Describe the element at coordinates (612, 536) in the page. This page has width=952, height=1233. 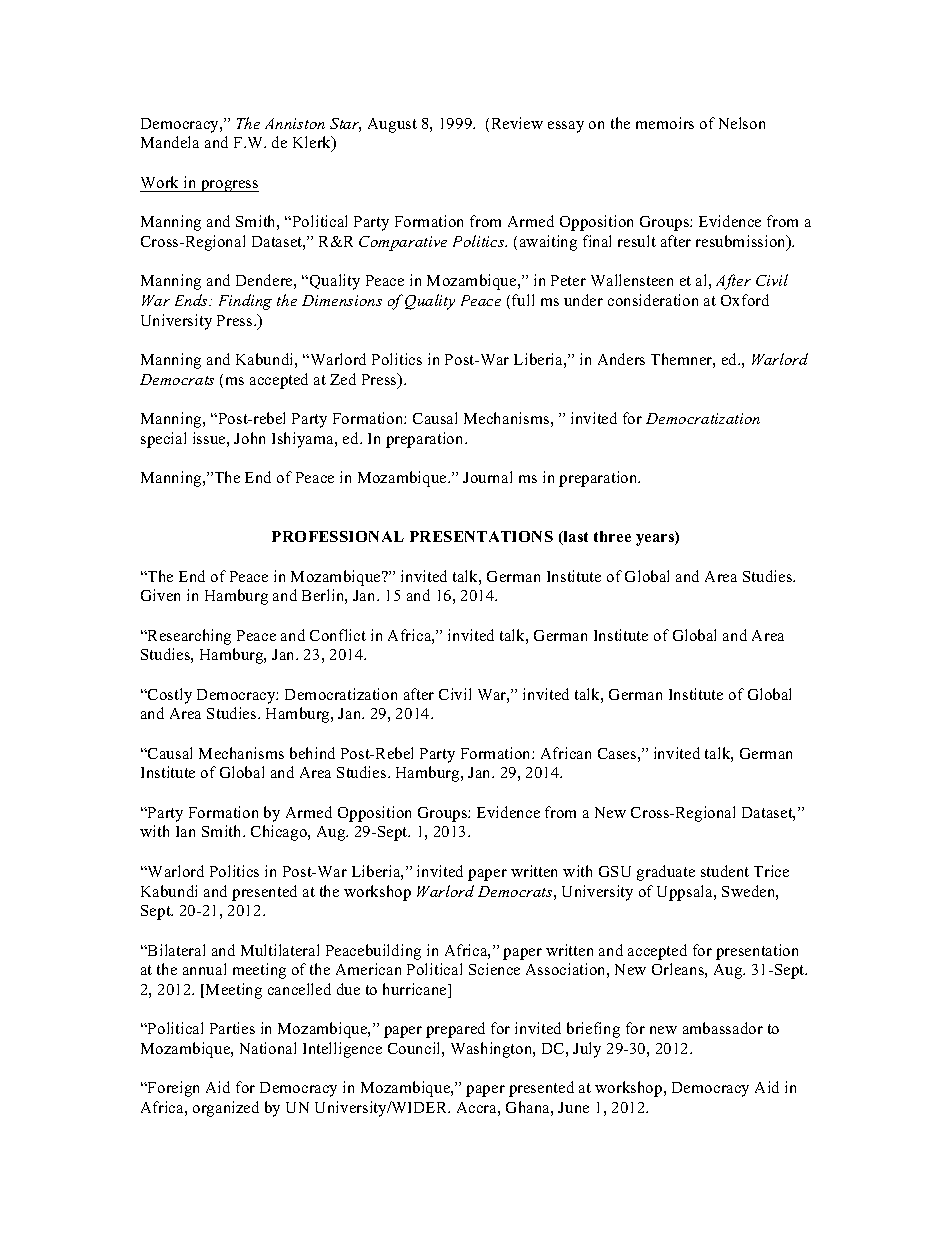
I see `three` at that location.
